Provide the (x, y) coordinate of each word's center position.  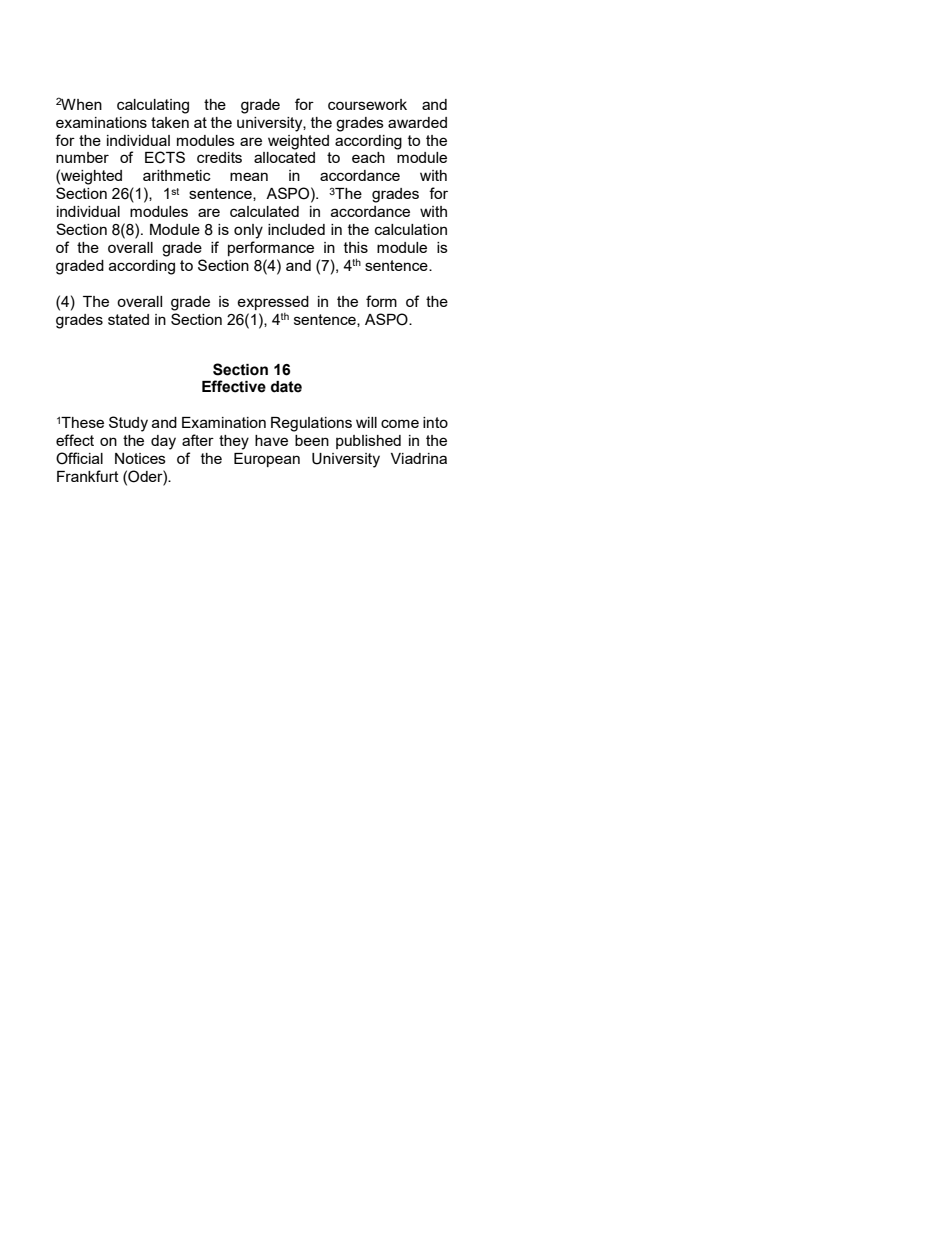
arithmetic (177, 175)
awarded (417, 122)
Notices (140, 458)
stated (128, 319)
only (248, 231)
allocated (284, 157)
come (400, 423)
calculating (153, 106)
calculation (411, 229)
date (286, 387)
